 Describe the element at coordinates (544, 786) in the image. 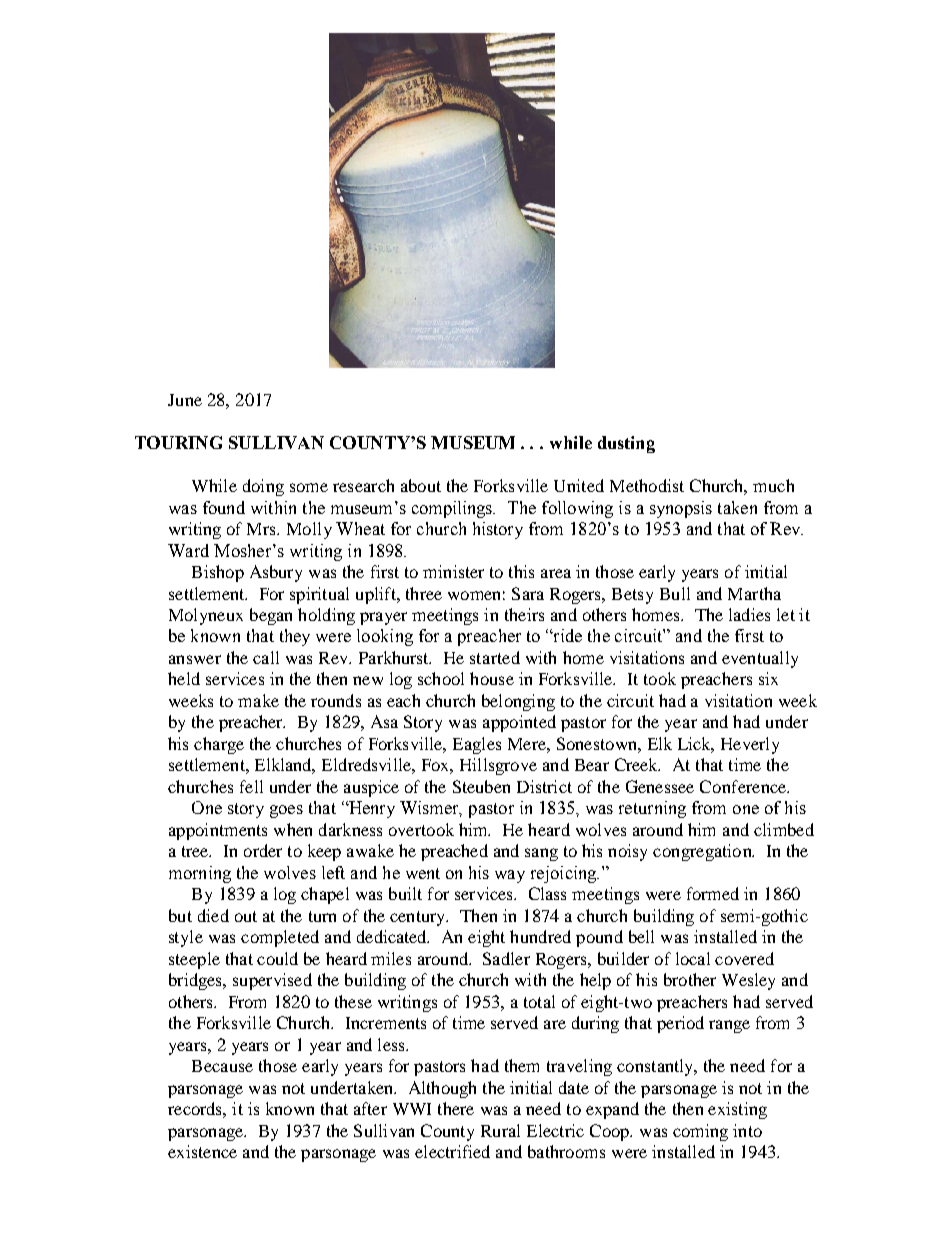

I see `District` at that location.
